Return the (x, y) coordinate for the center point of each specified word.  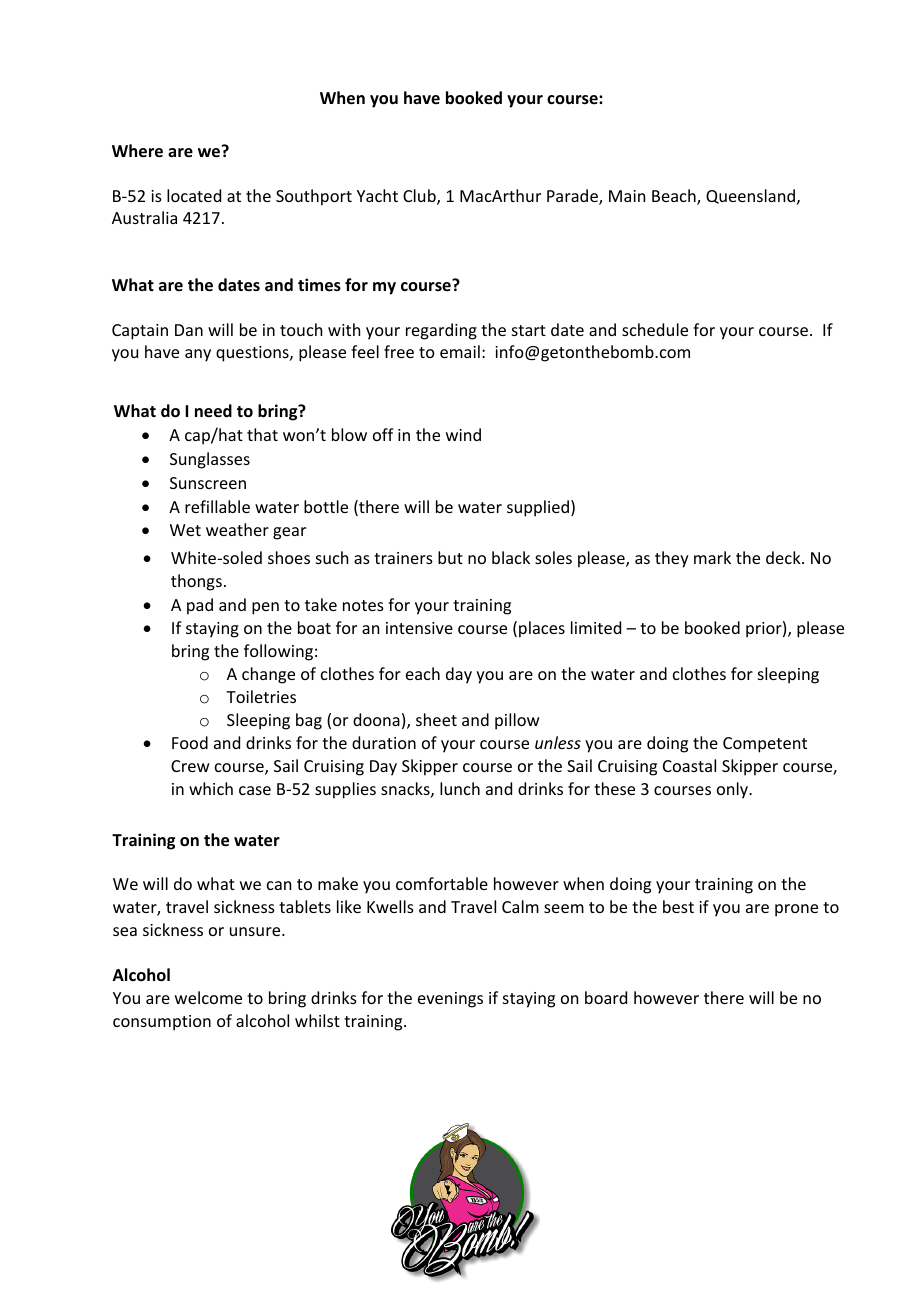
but (450, 557)
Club (420, 197)
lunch (460, 788)
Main (627, 196)
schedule (655, 329)
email (460, 351)
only (733, 790)
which (211, 788)
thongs (196, 582)
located (194, 195)
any (198, 355)
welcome (208, 997)
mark (712, 557)
